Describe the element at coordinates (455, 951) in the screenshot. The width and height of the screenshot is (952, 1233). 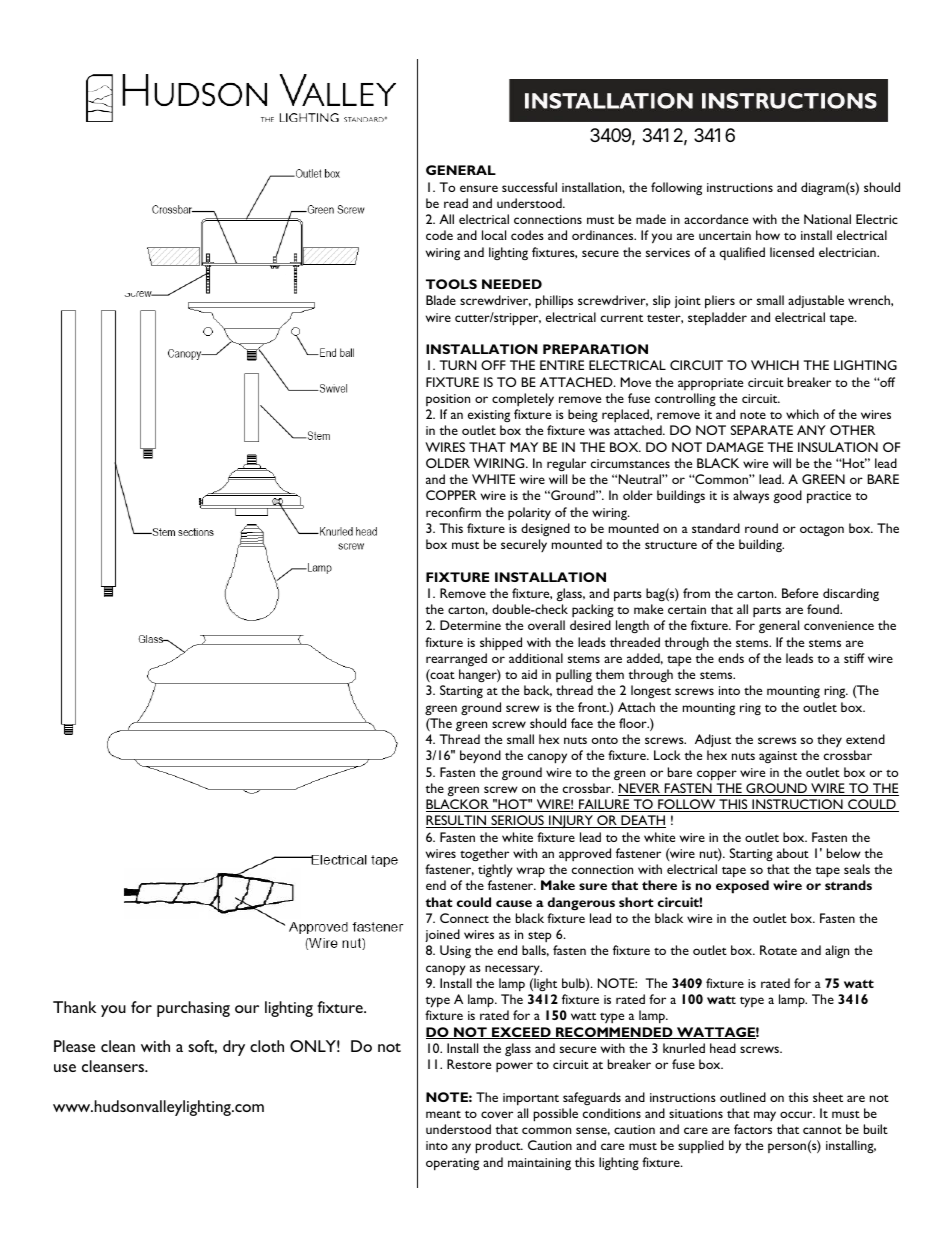
I see `Using` at that location.
